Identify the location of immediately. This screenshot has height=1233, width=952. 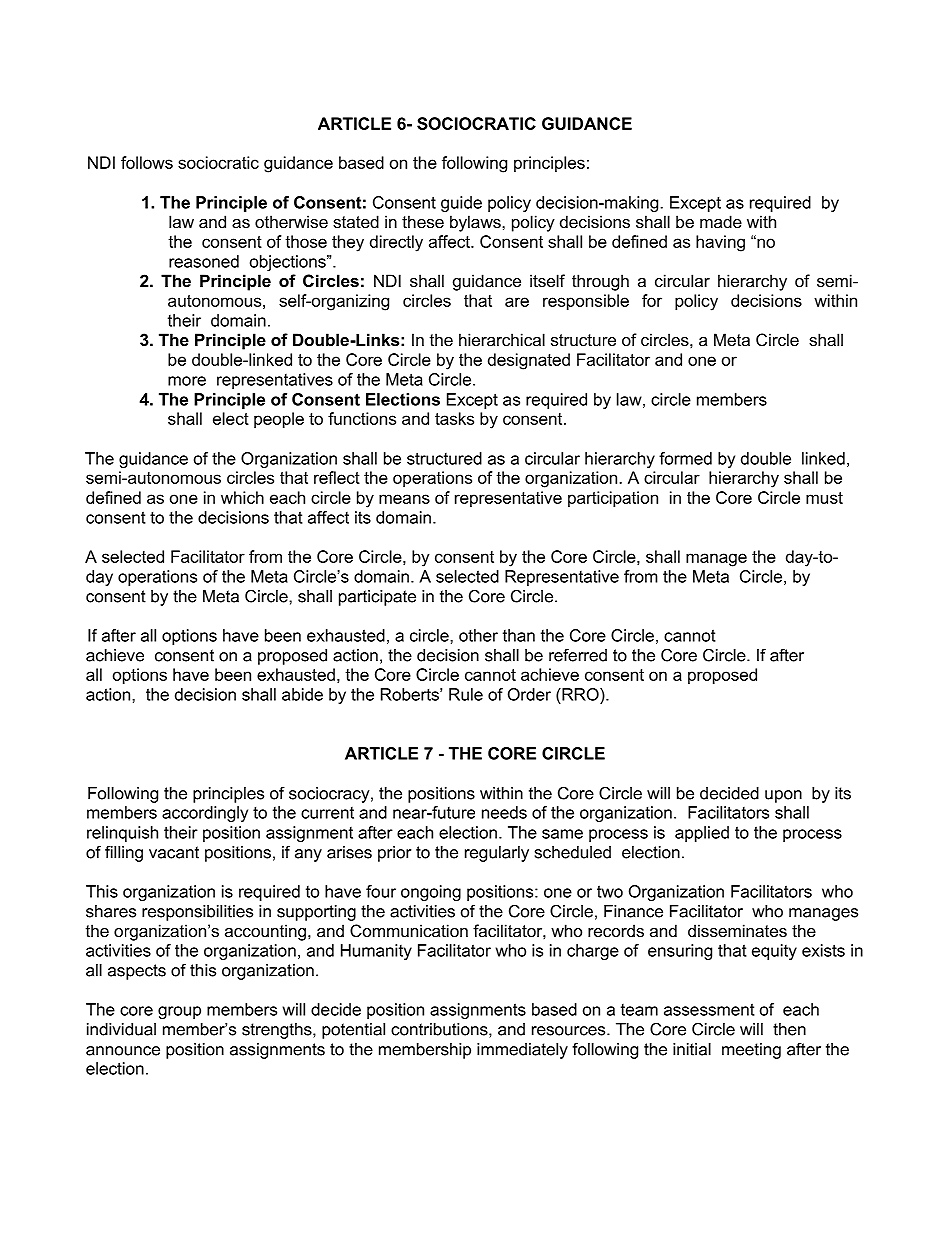
(522, 1051).
